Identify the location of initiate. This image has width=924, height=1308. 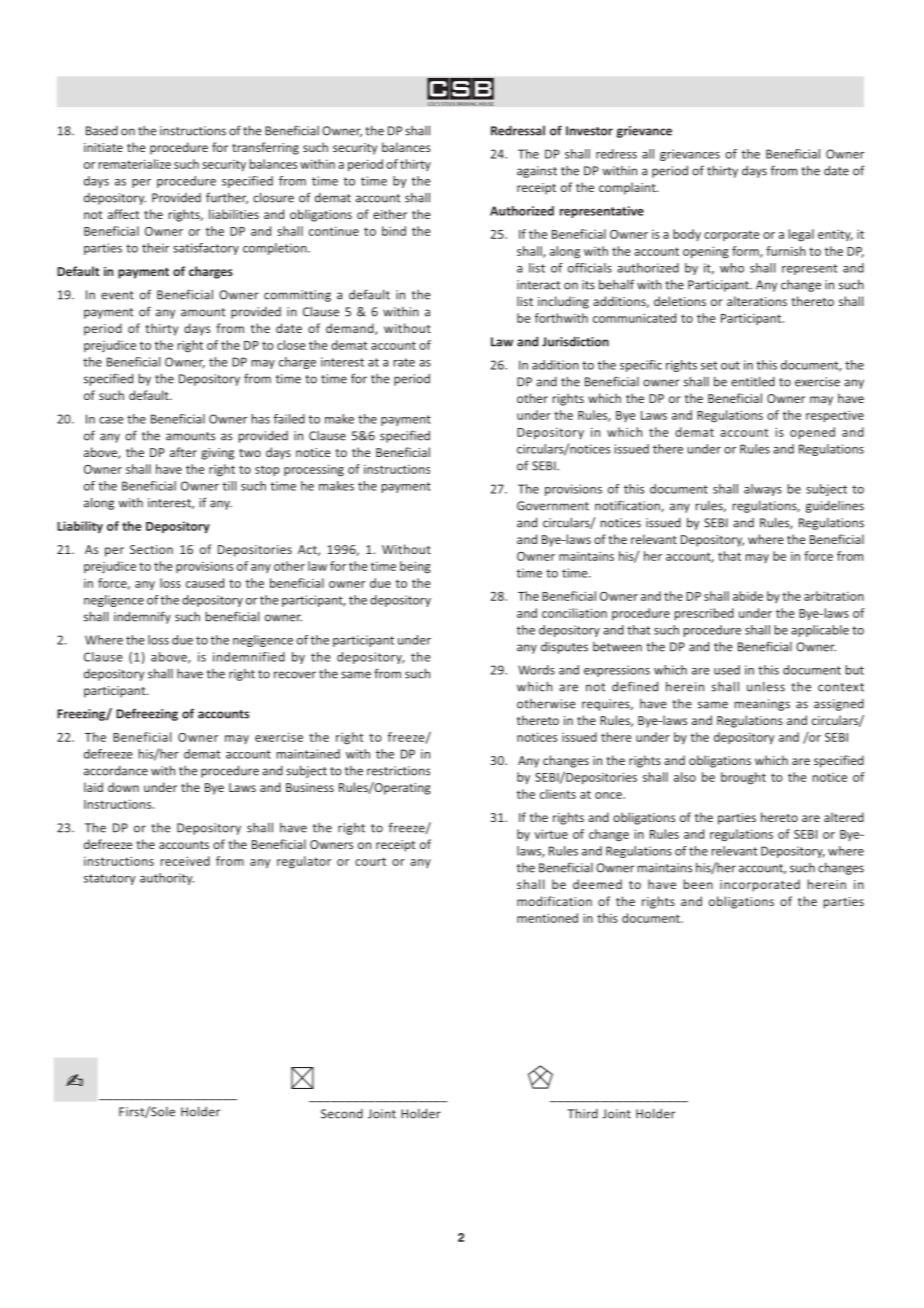
(103, 147).
